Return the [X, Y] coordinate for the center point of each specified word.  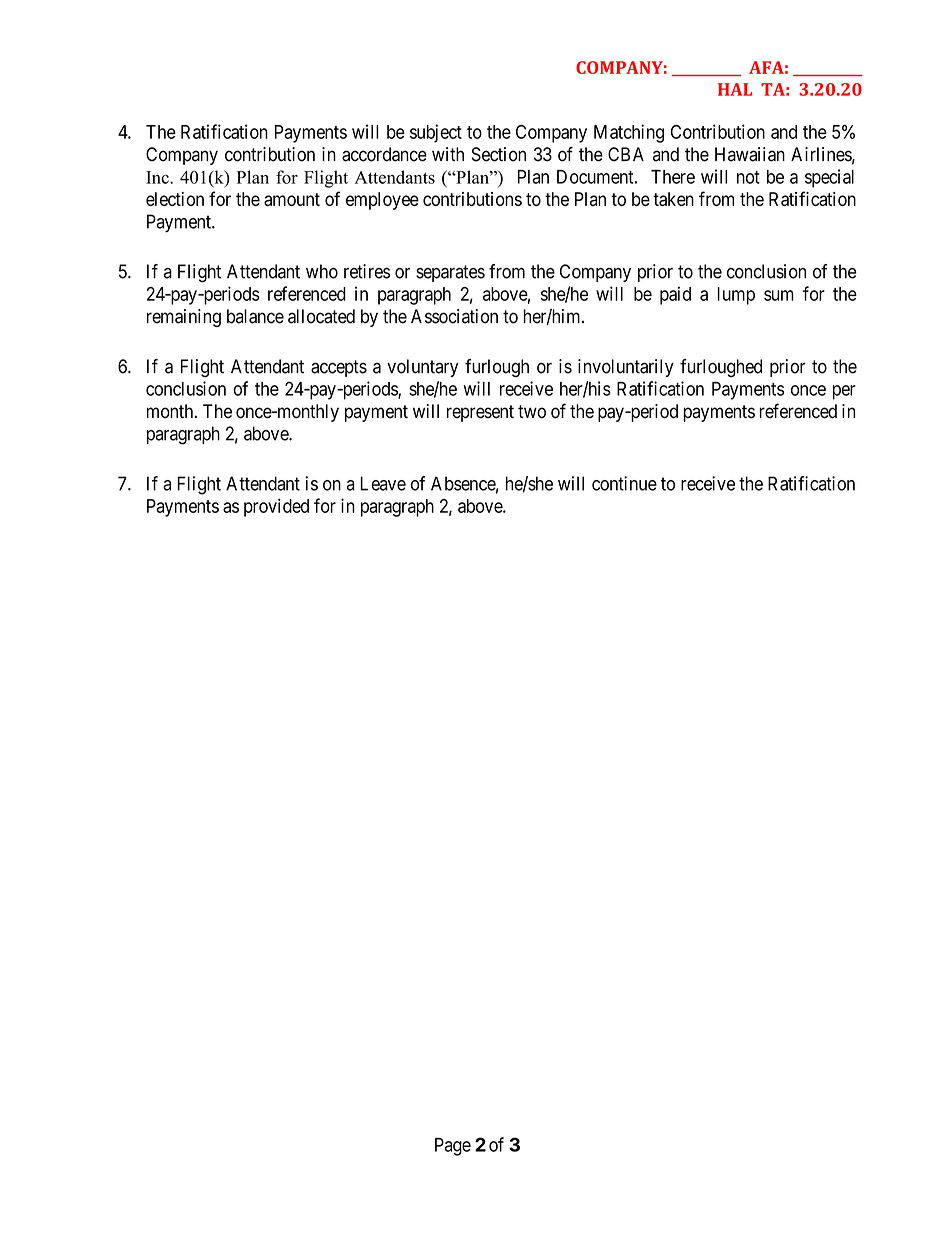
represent [480, 413]
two [532, 412]
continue [624, 483]
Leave [383, 483]
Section [499, 154]
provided [276, 507]
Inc [158, 177]
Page [453, 1147]
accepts [339, 368]
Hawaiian [750, 154]
